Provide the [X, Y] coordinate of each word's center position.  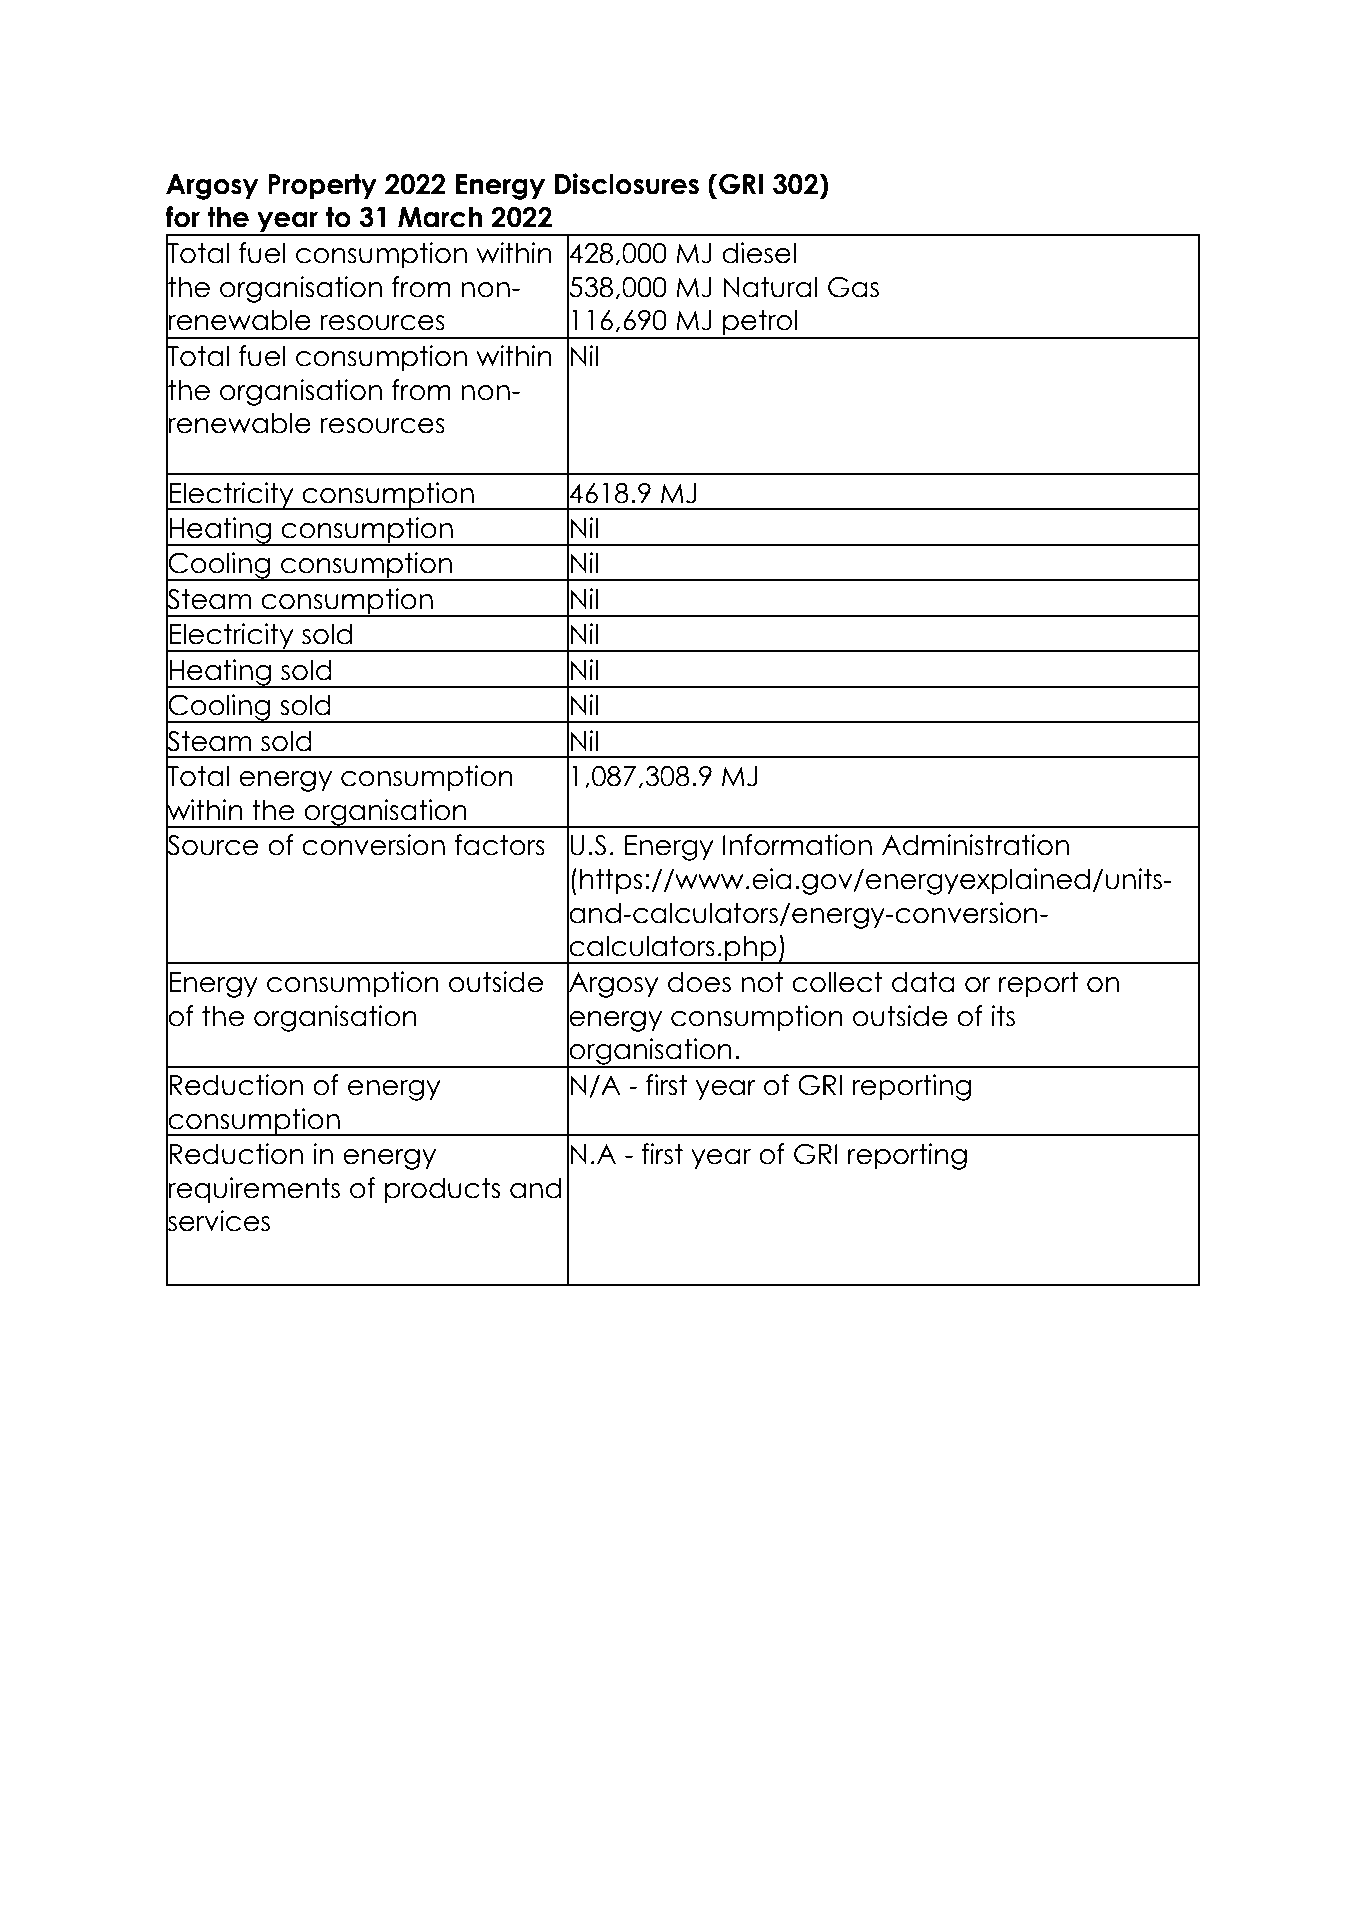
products [443, 1190]
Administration [975, 845]
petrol [760, 323]
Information [797, 845]
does [699, 982]
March [440, 217]
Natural [770, 287]
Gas [853, 287]
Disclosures [627, 184]
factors [500, 845]
